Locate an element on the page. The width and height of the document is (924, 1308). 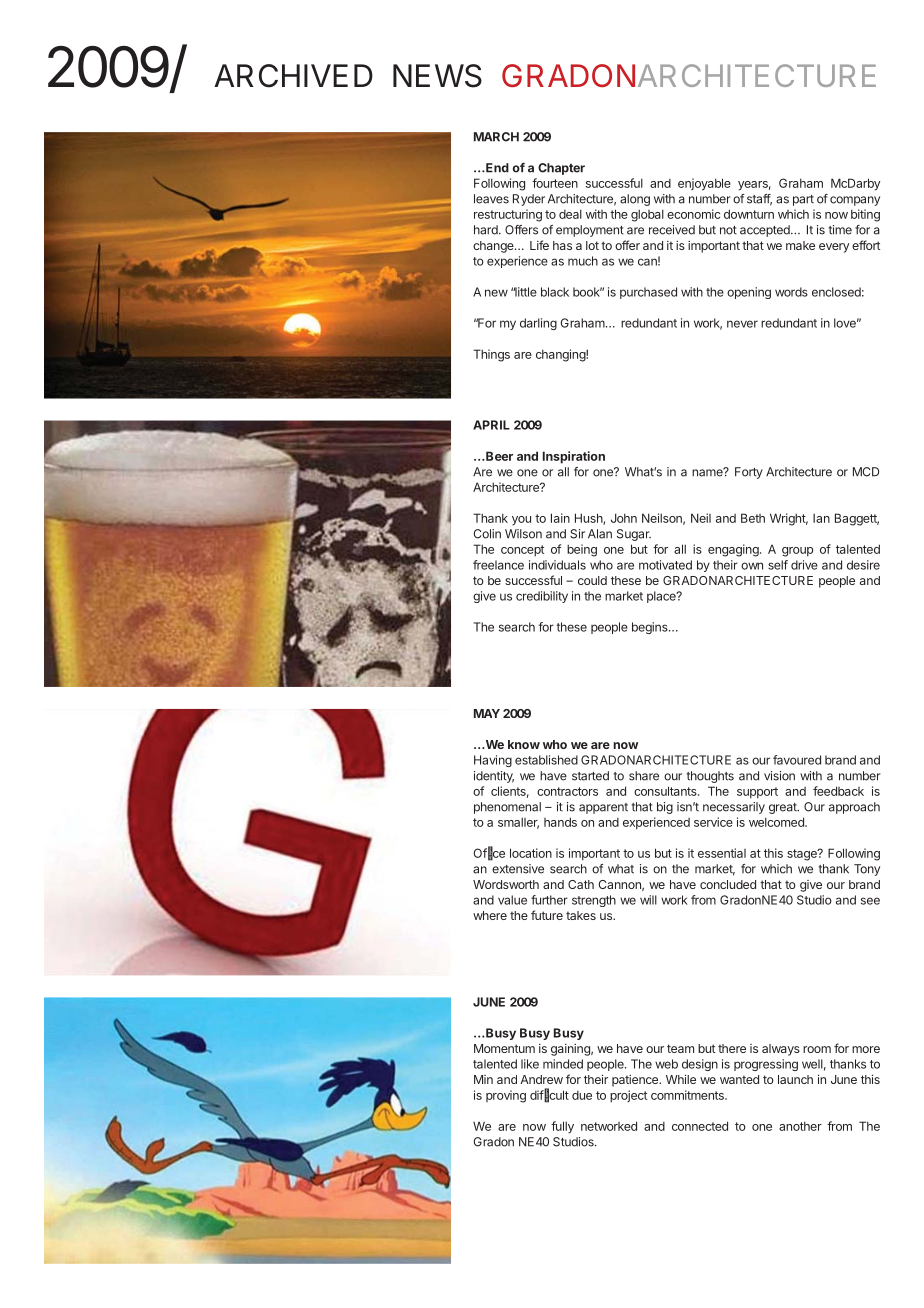
ARCHIVED is located at coordinates (293, 76).
